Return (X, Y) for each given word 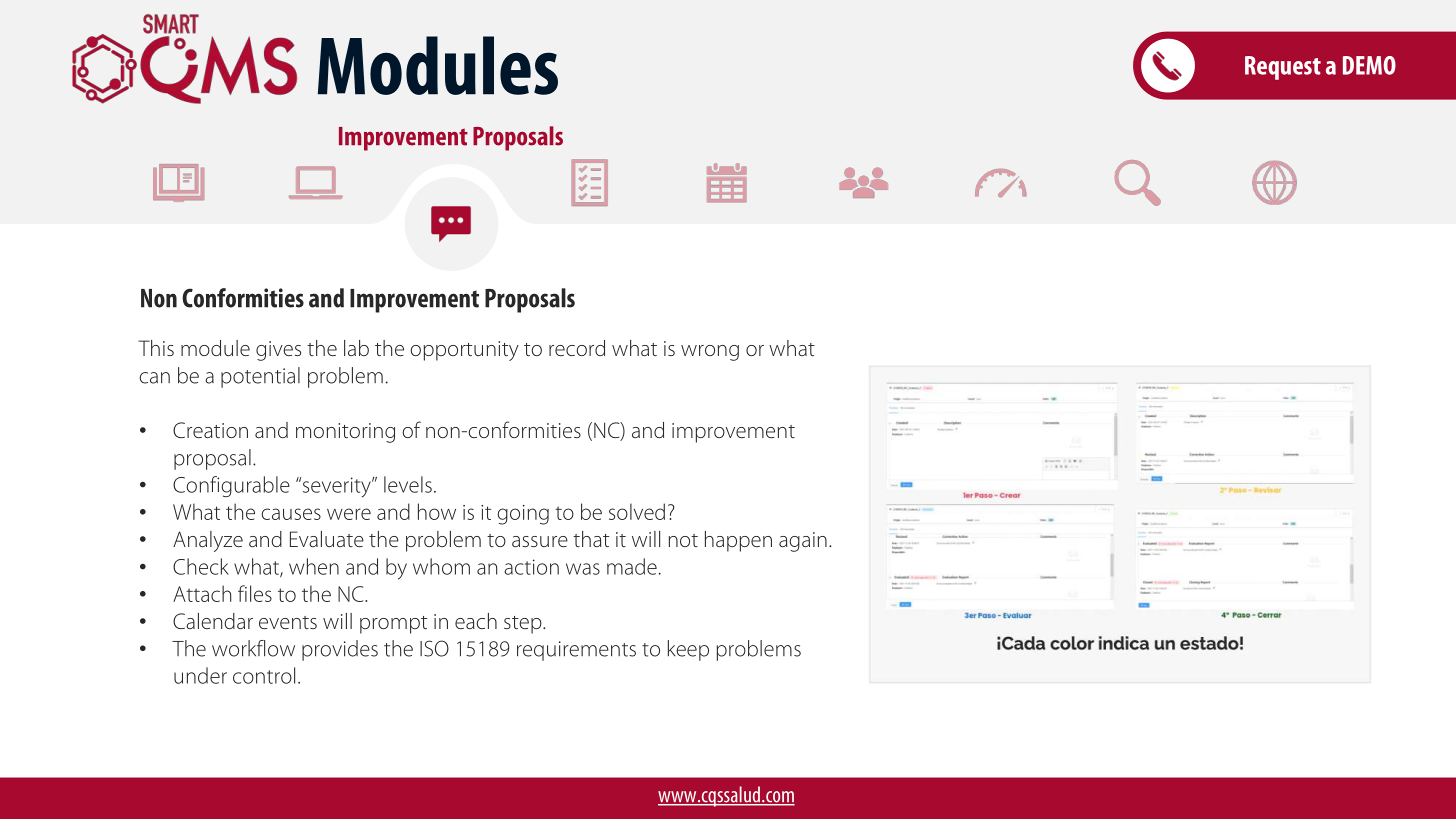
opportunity (464, 351)
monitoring (345, 433)
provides (340, 650)
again (803, 542)
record (577, 348)
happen (738, 541)
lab (356, 348)
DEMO (1369, 65)
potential (260, 377)
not (683, 540)
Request (1283, 68)
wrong (710, 353)
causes (291, 514)
